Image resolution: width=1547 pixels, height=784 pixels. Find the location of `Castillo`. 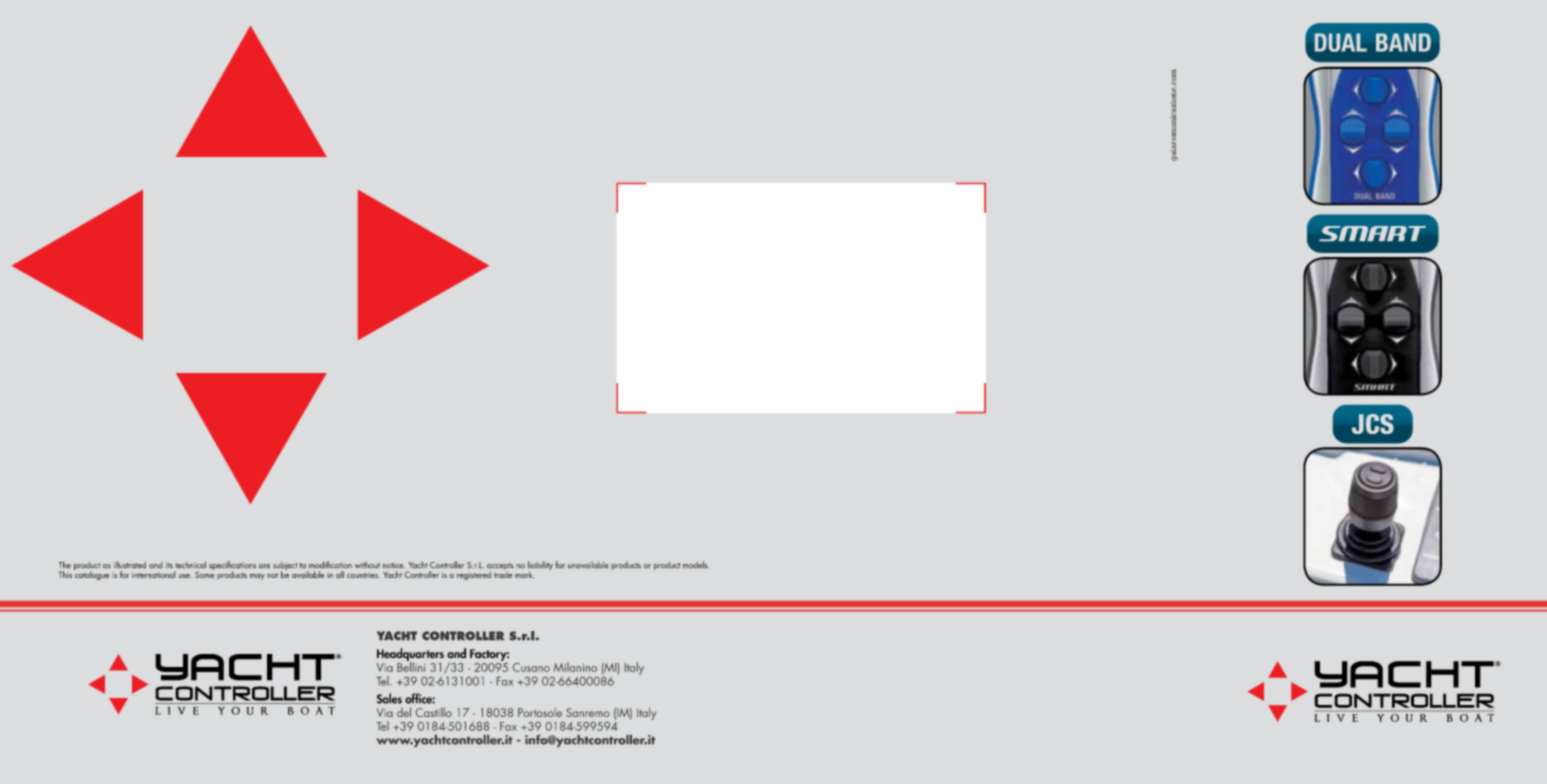

Castillo is located at coordinates (434, 712).
